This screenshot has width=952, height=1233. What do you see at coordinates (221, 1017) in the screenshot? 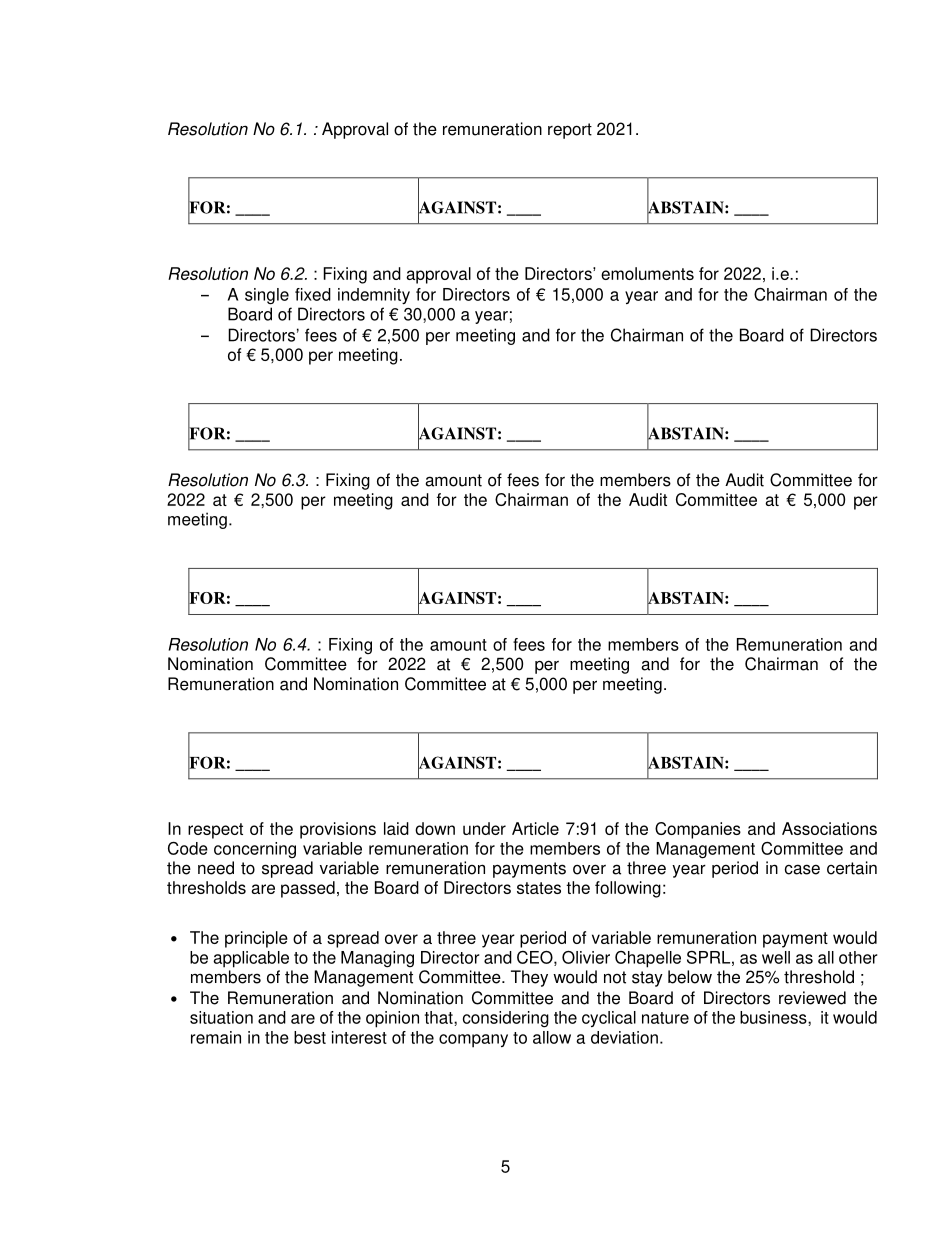
I see `situation` at bounding box center [221, 1017].
